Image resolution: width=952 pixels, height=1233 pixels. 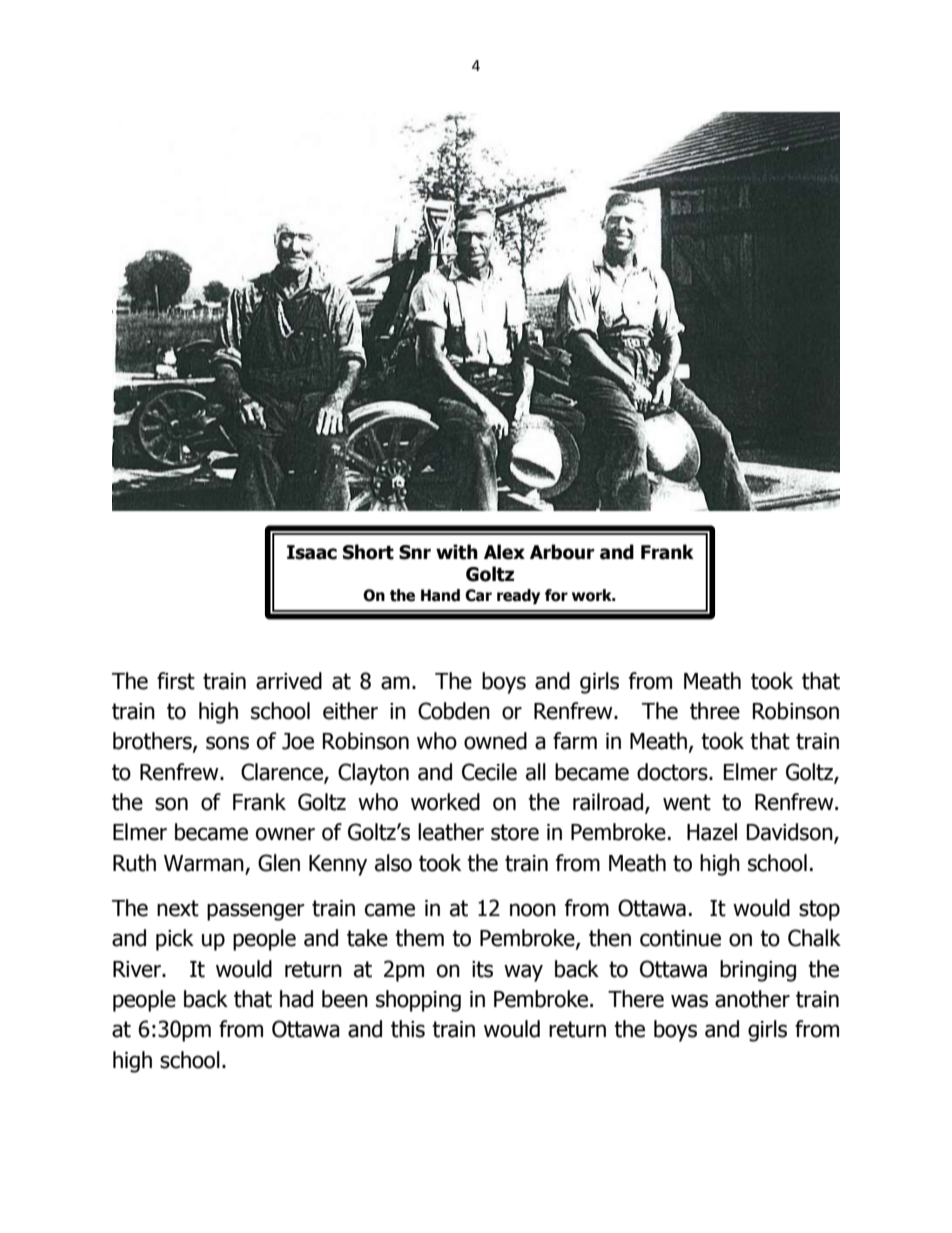 What do you see at coordinates (312, 552) in the screenshot?
I see `Isaac` at bounding box center [312, 552].
